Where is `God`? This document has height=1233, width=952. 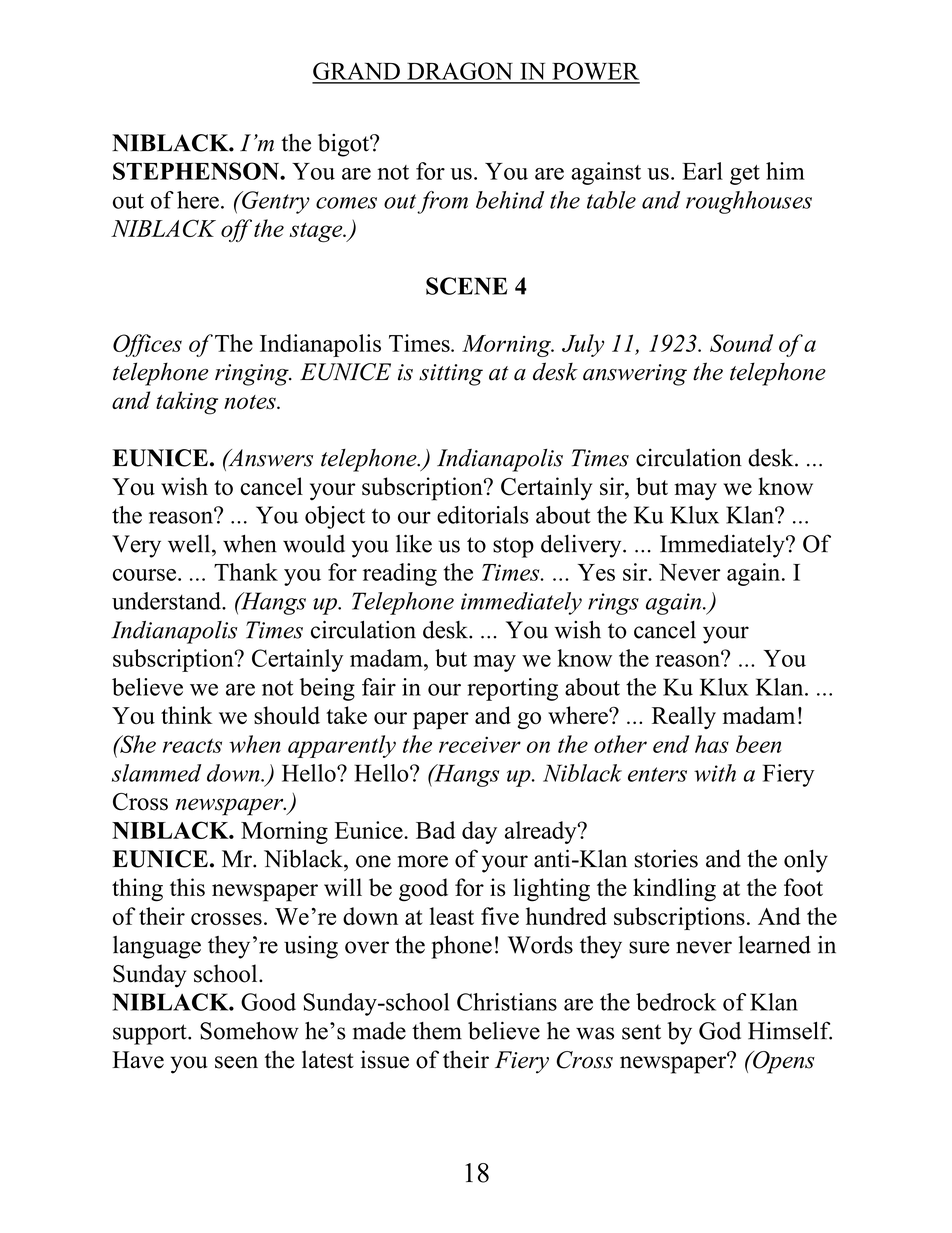 God is located at coordinates (720, 1031).
